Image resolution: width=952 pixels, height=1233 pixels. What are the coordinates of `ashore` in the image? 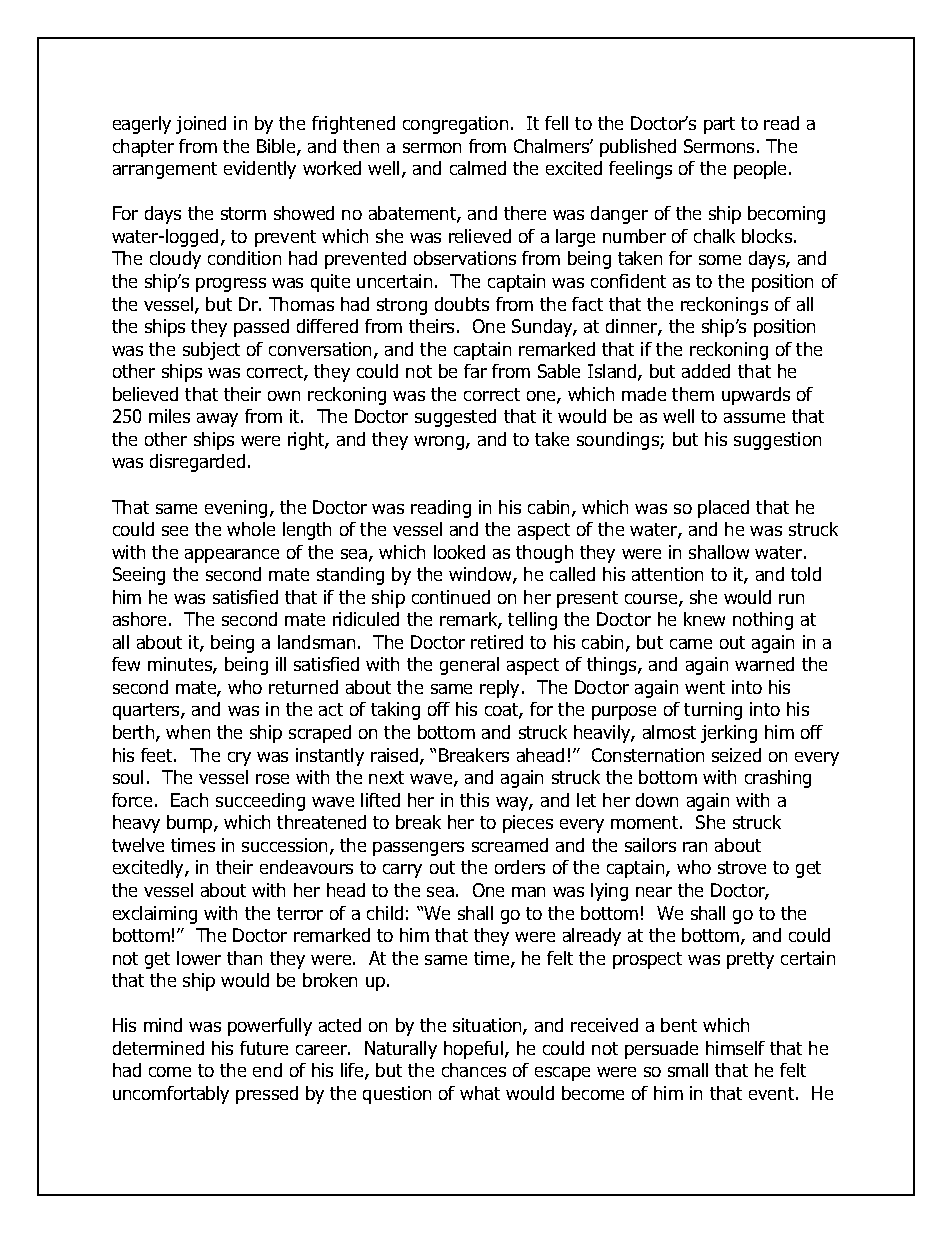 It's located at (139, 619).
